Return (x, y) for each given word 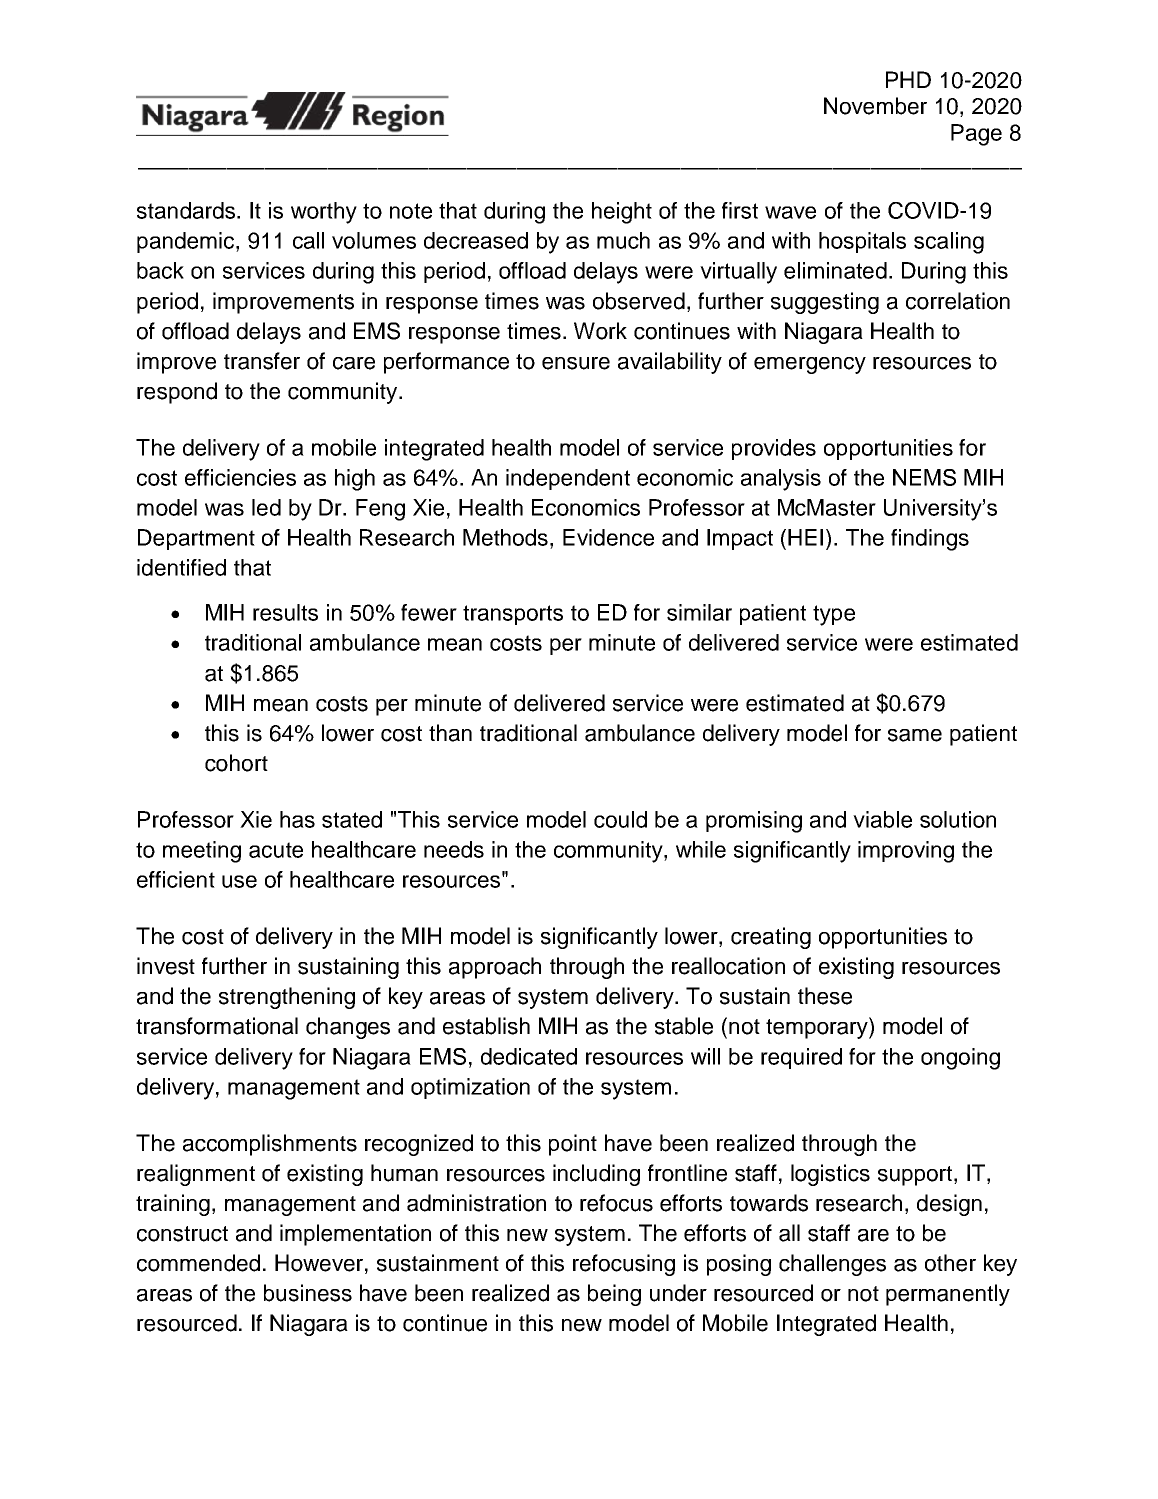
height (622, 213)
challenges (832, 1265)
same (915, 735)
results (285, 612)
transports (513, 615)
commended (198, 1263)
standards (187, 210)
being (614, 1295)
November (875, 106)
